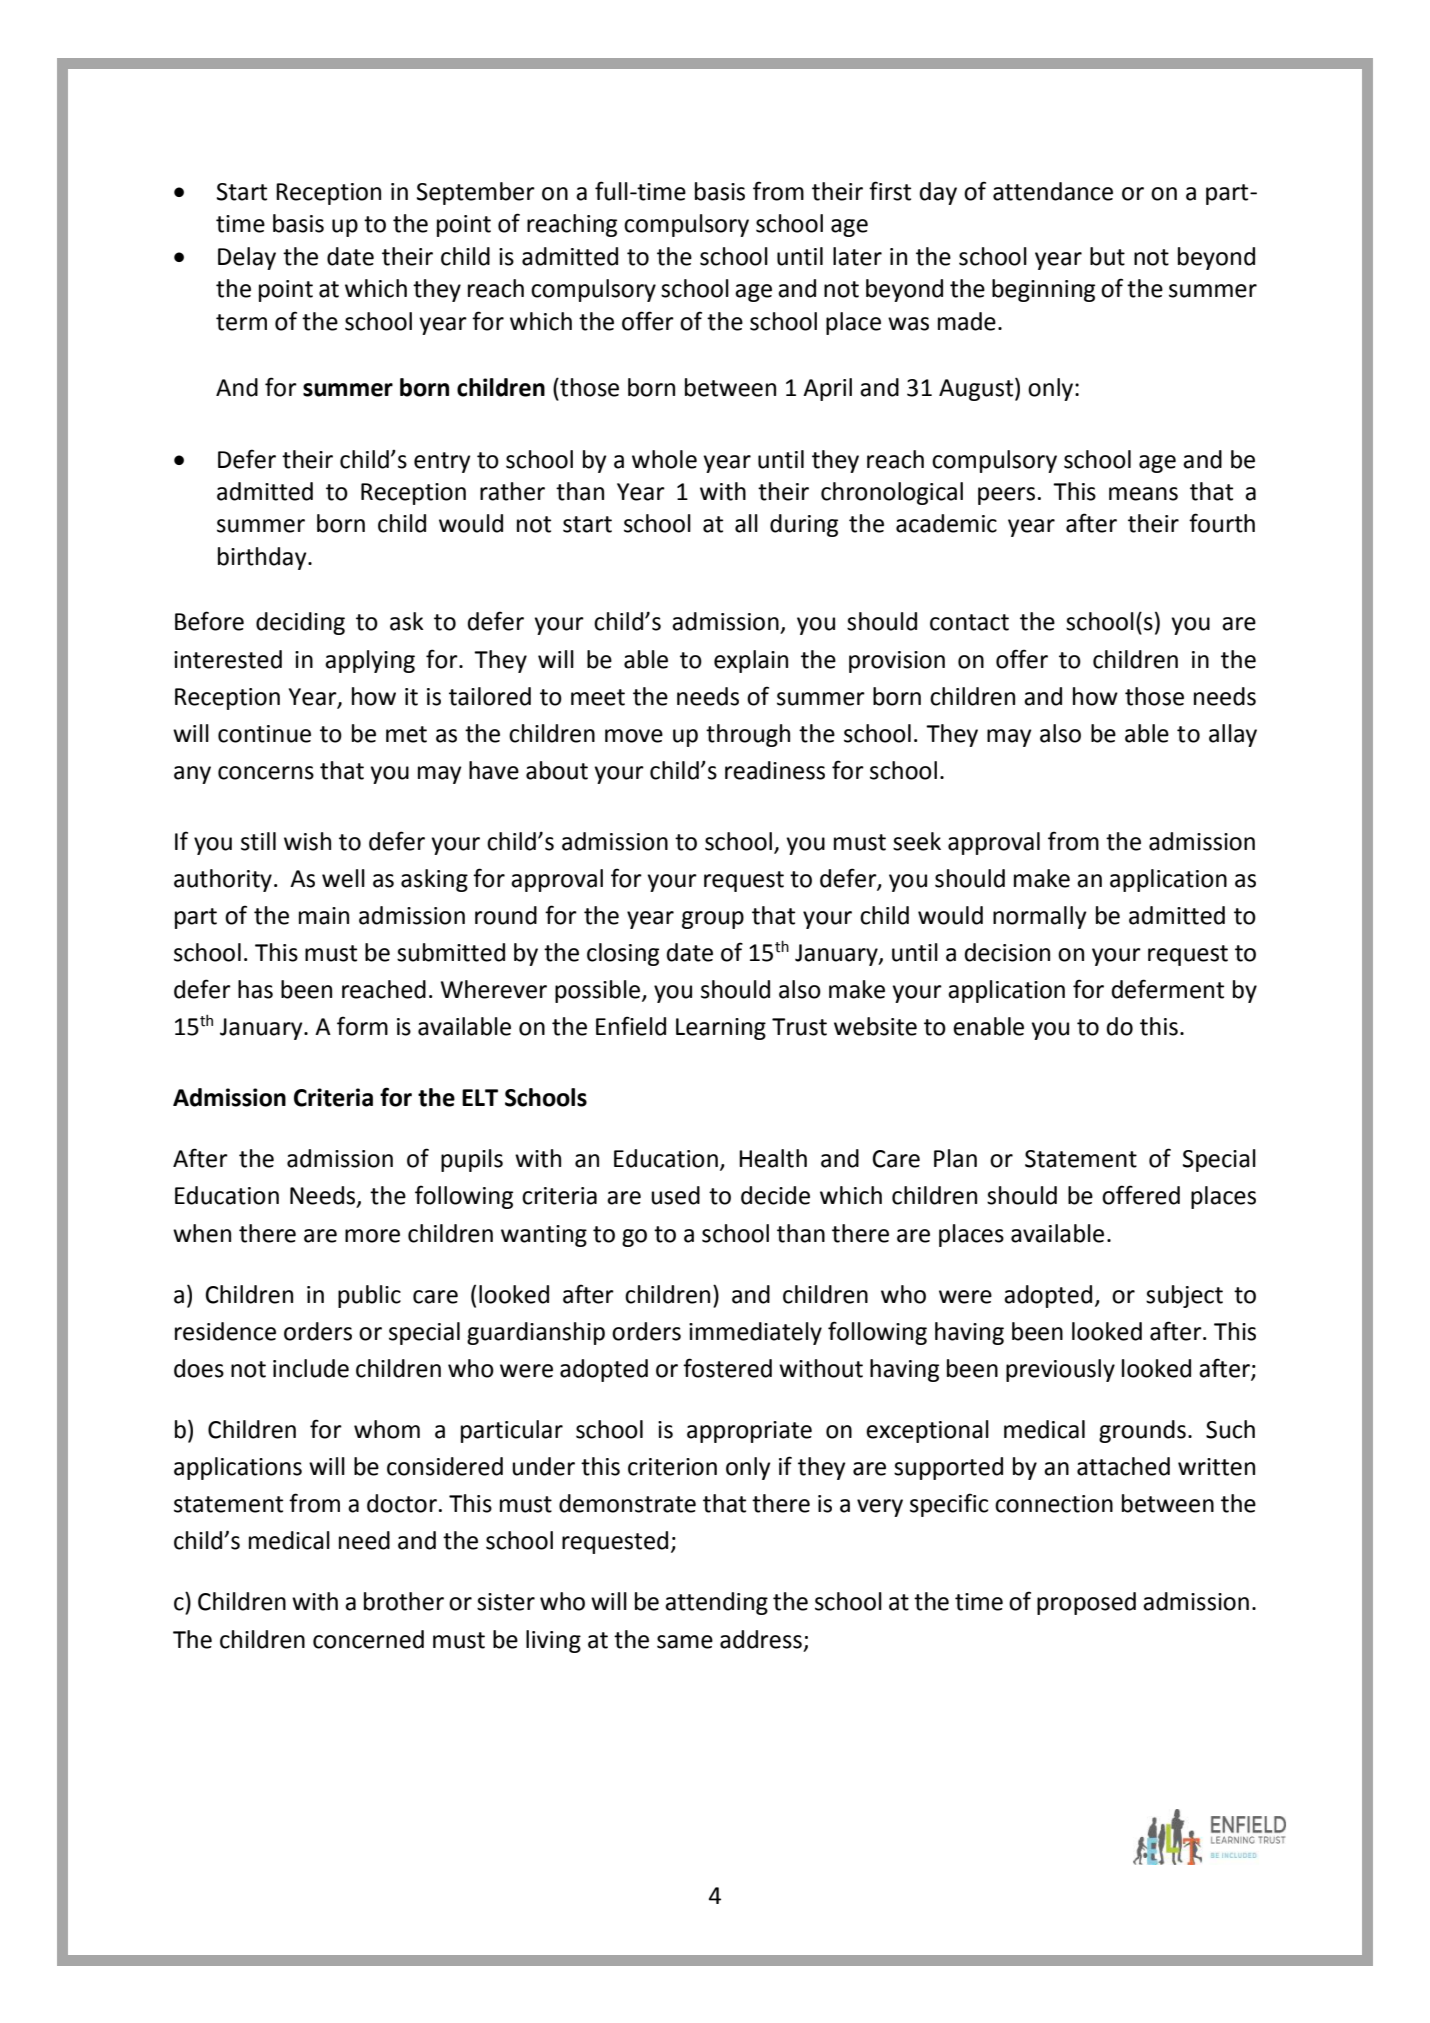 The image size is (1430, 2023). Describe the element at coordinates (263, 558) in the screenshot. I see `birthday` at that location.
